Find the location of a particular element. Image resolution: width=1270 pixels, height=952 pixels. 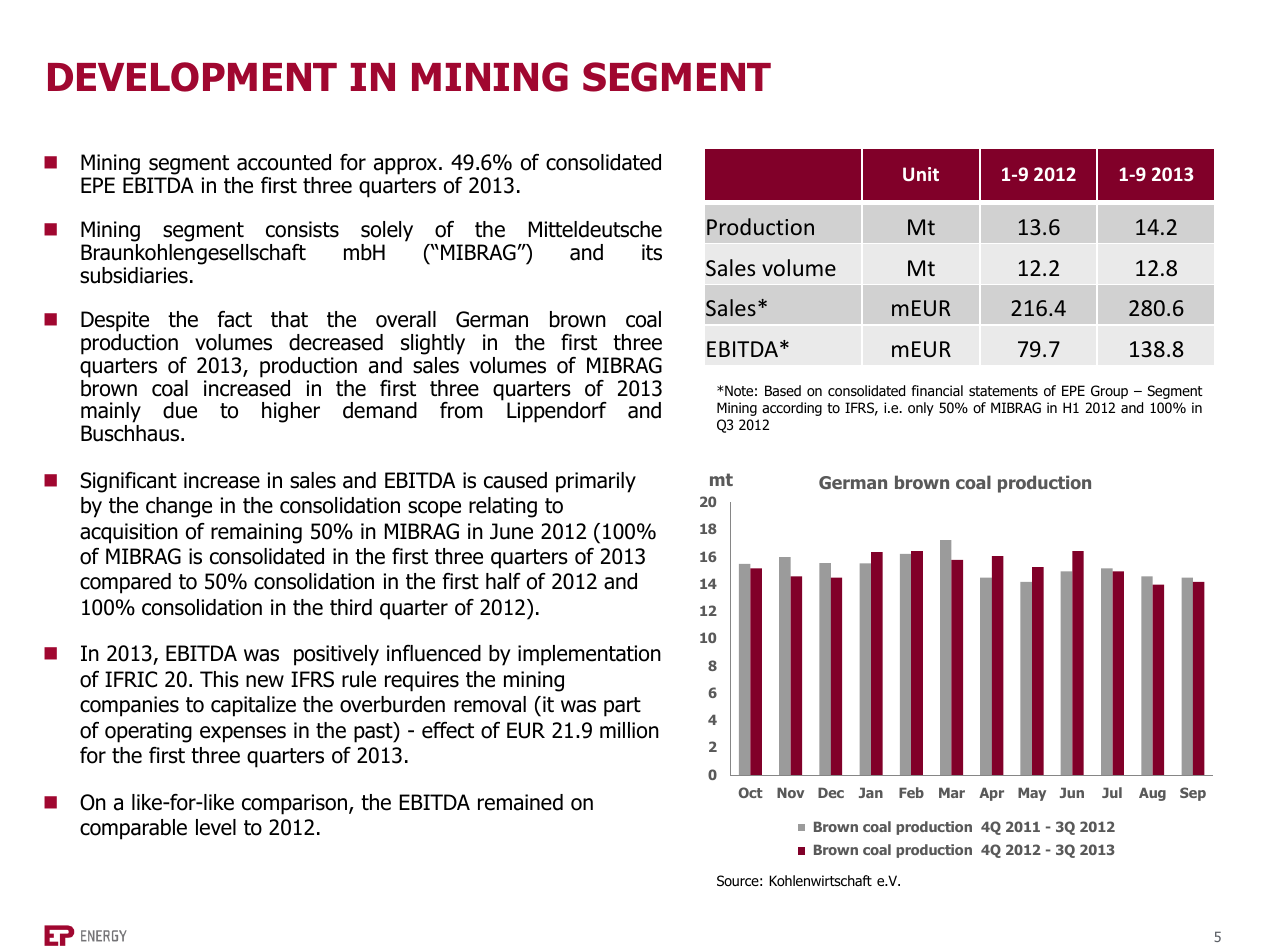

Unit is located at coordinates (921, 174).
